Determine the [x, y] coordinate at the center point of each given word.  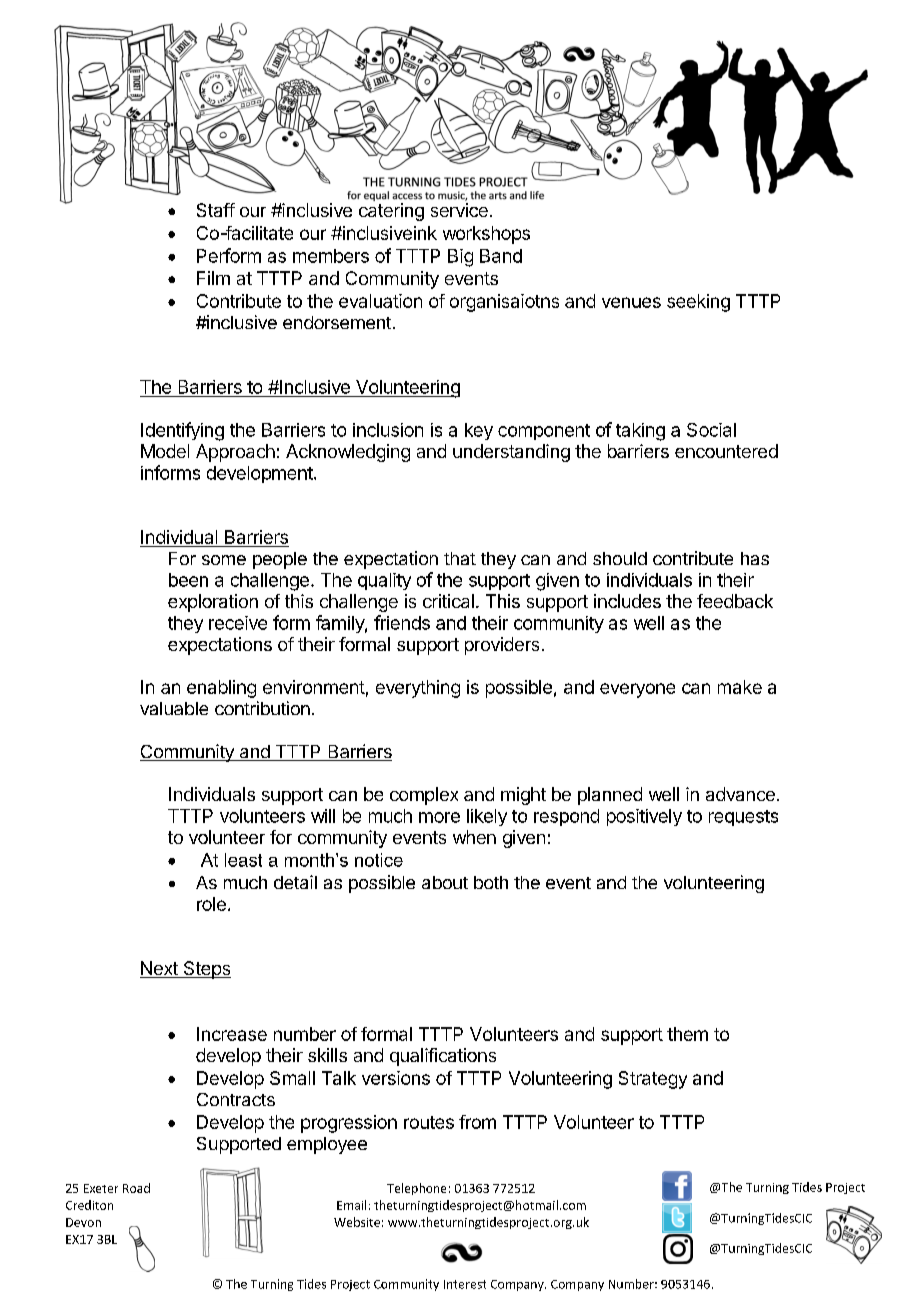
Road [136, 1188]
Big [460, 258]
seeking [698, 303]
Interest [465, 1284]
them [687, 1034]
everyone [637, 690]
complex [424, 796]
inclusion [388, 430]
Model [165, 451]
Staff [216, 210]
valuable [174, 708]
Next [160, 969]
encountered [726, 451]
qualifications [443, 1057]
